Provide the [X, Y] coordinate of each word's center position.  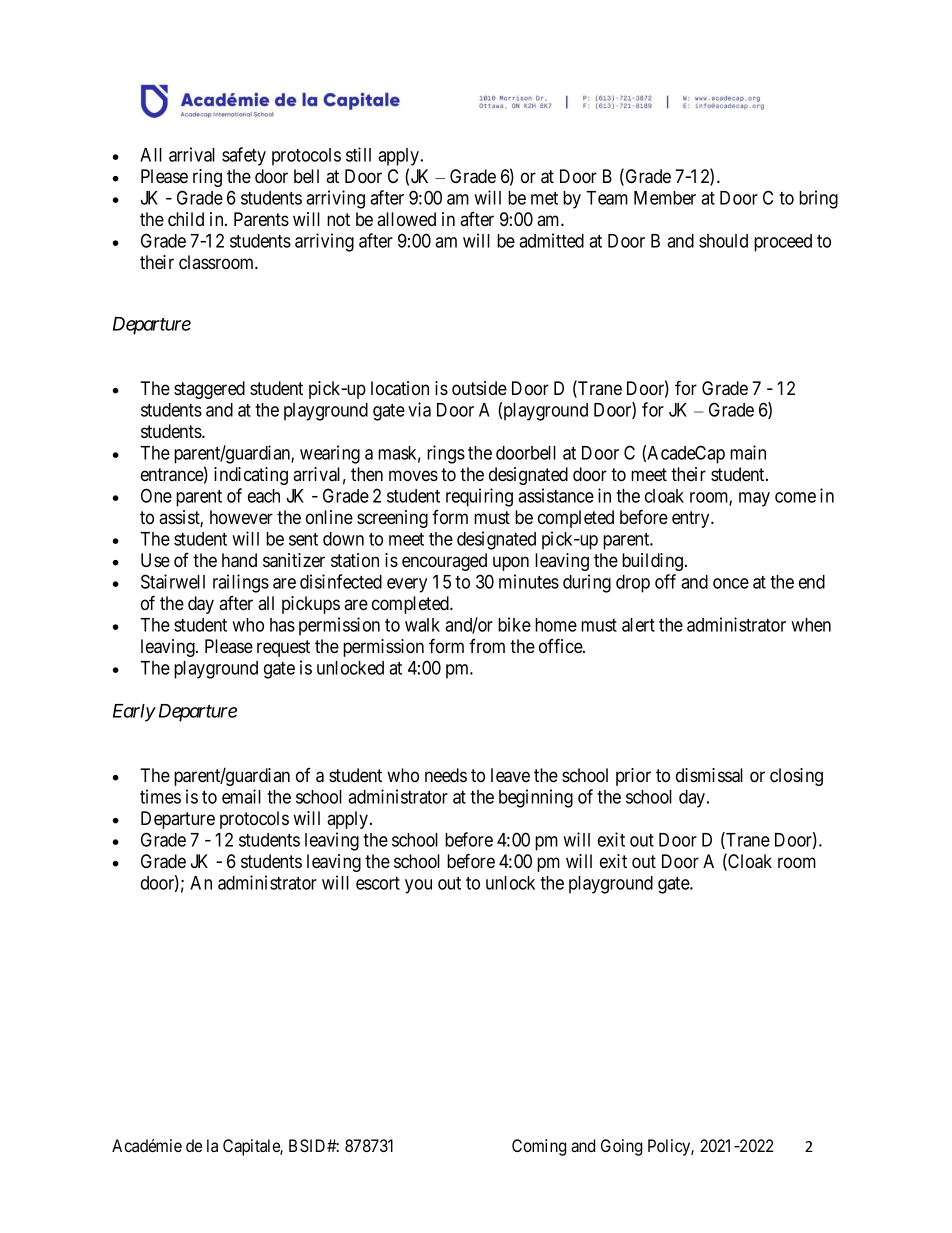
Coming [539, 1147]
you [418, 886]
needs [446, 775]
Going [621, 1147]
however [241, 517]
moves [413, 476]
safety [244, 156]
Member [665, 198]
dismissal [709, 775]
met [544, 198]
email [241, 796]
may [754, 499]
